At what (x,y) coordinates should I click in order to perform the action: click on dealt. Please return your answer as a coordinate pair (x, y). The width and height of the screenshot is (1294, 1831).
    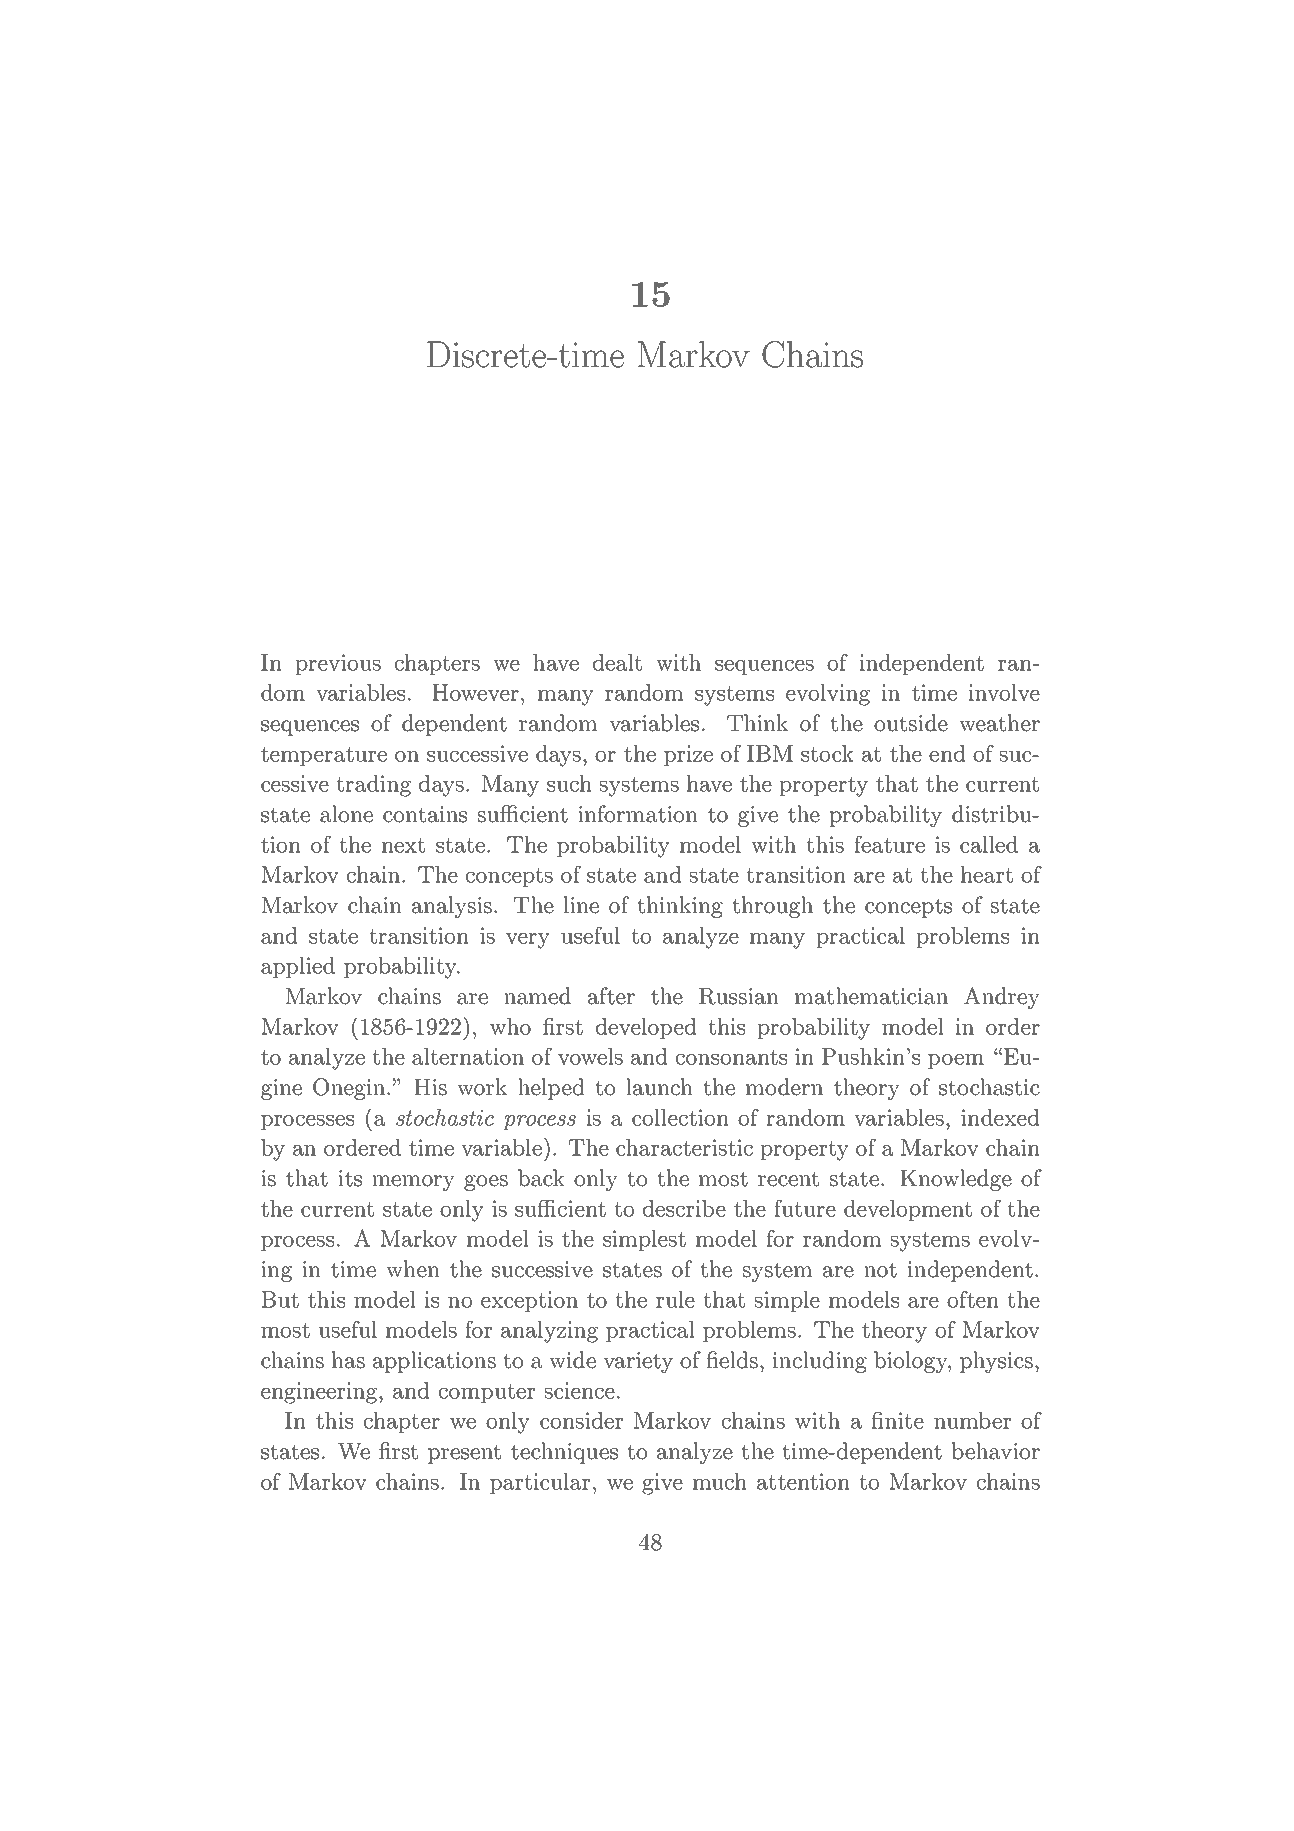
    Looking at the image, I should click on (617, 662).
